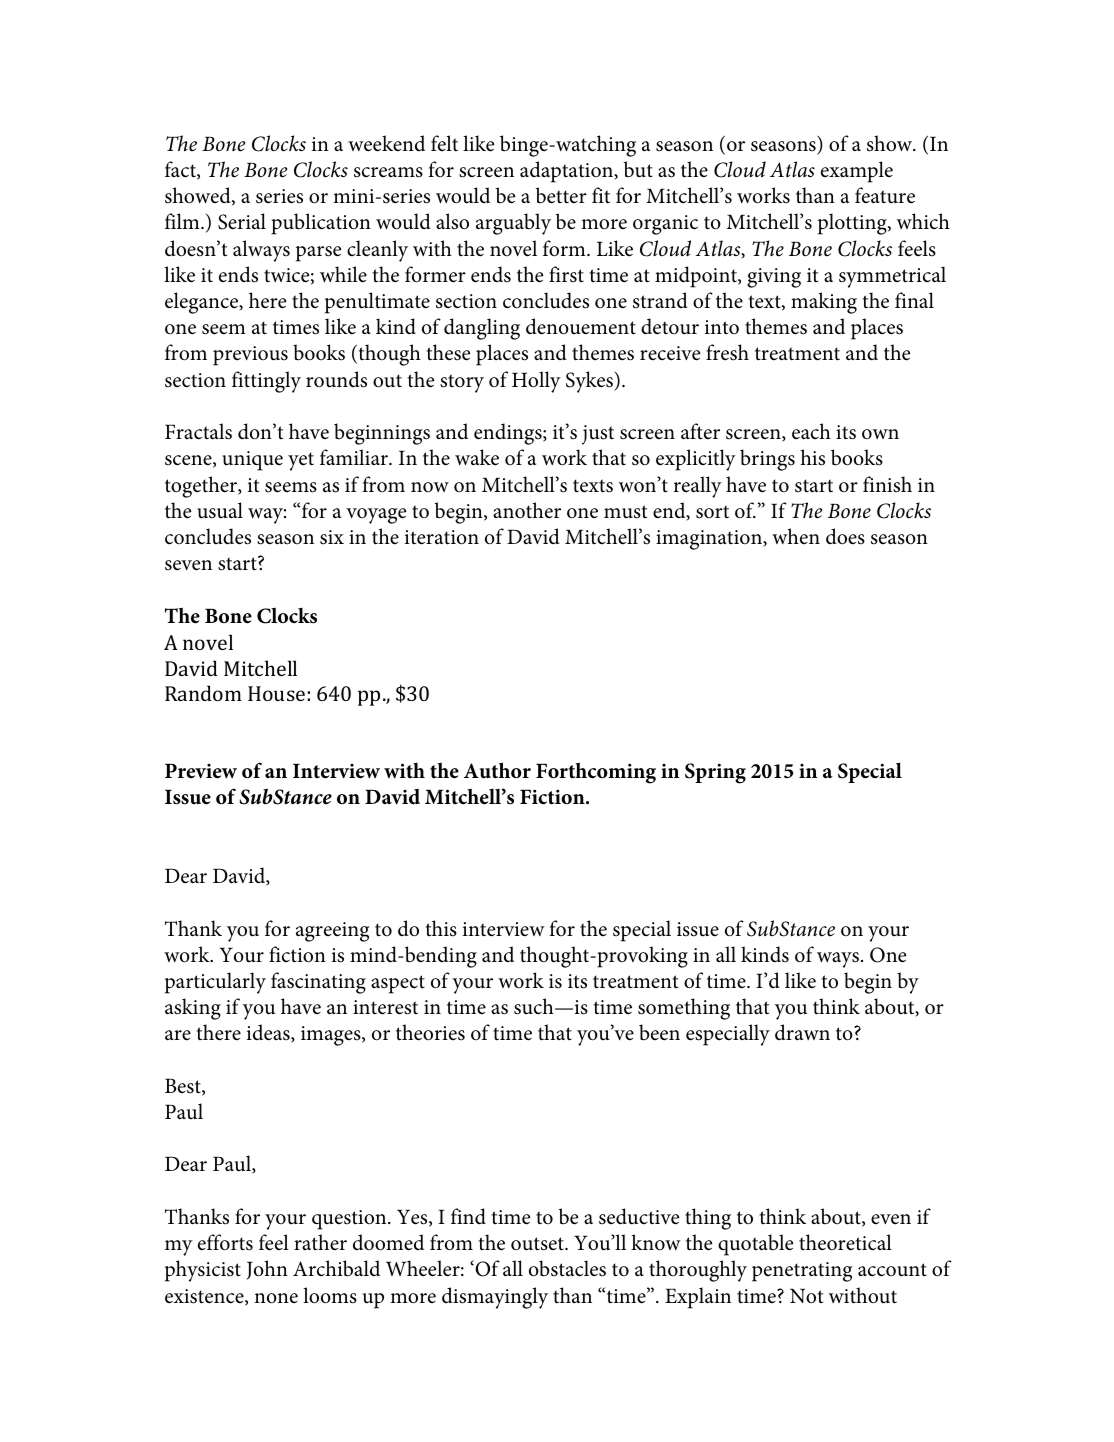  What do you see at coordinates (567, 1268) in the screenshot?
I see `obstacles` at bounding box center [567, 1268].
